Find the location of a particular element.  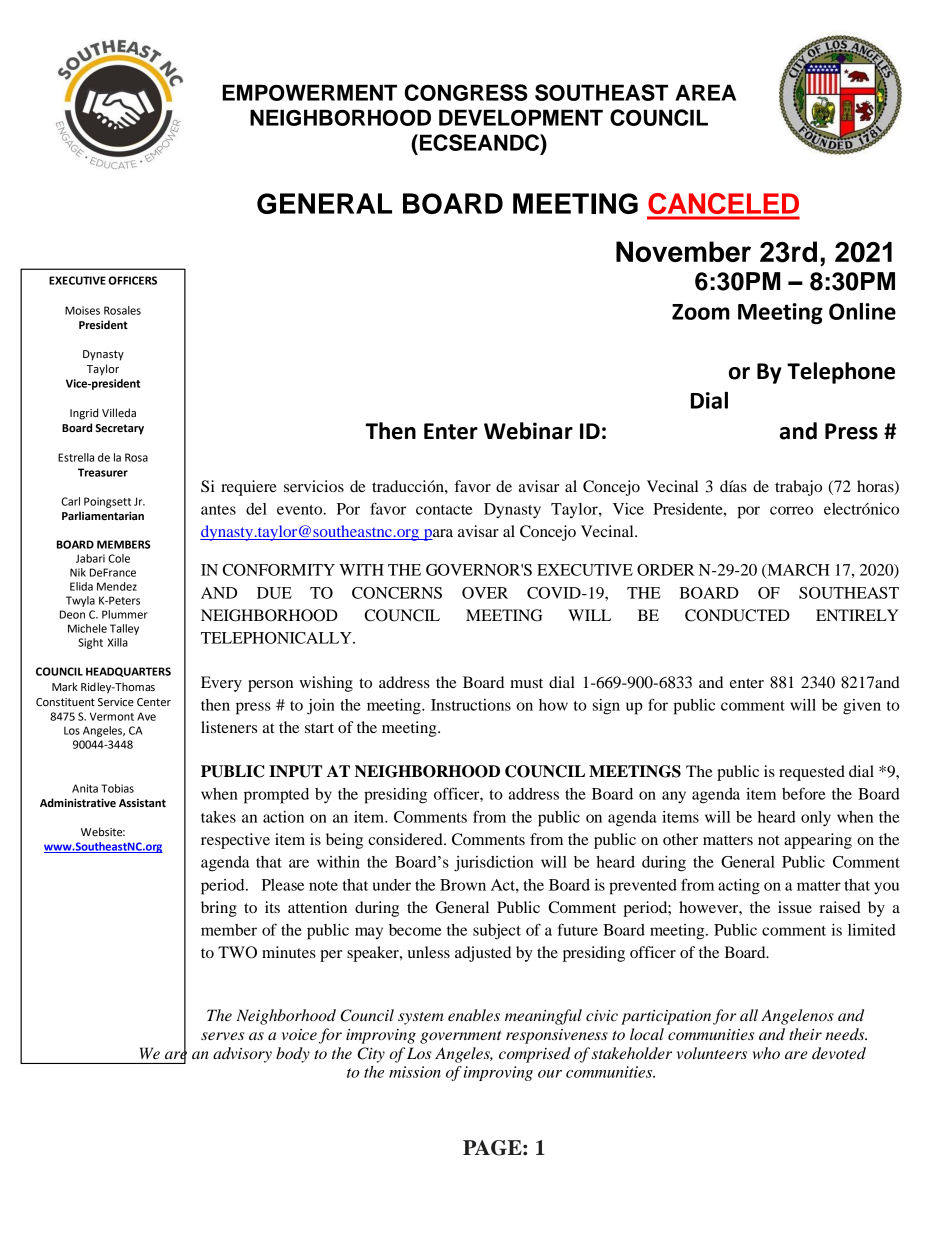

enables is located at coordinates (474, 1015).
